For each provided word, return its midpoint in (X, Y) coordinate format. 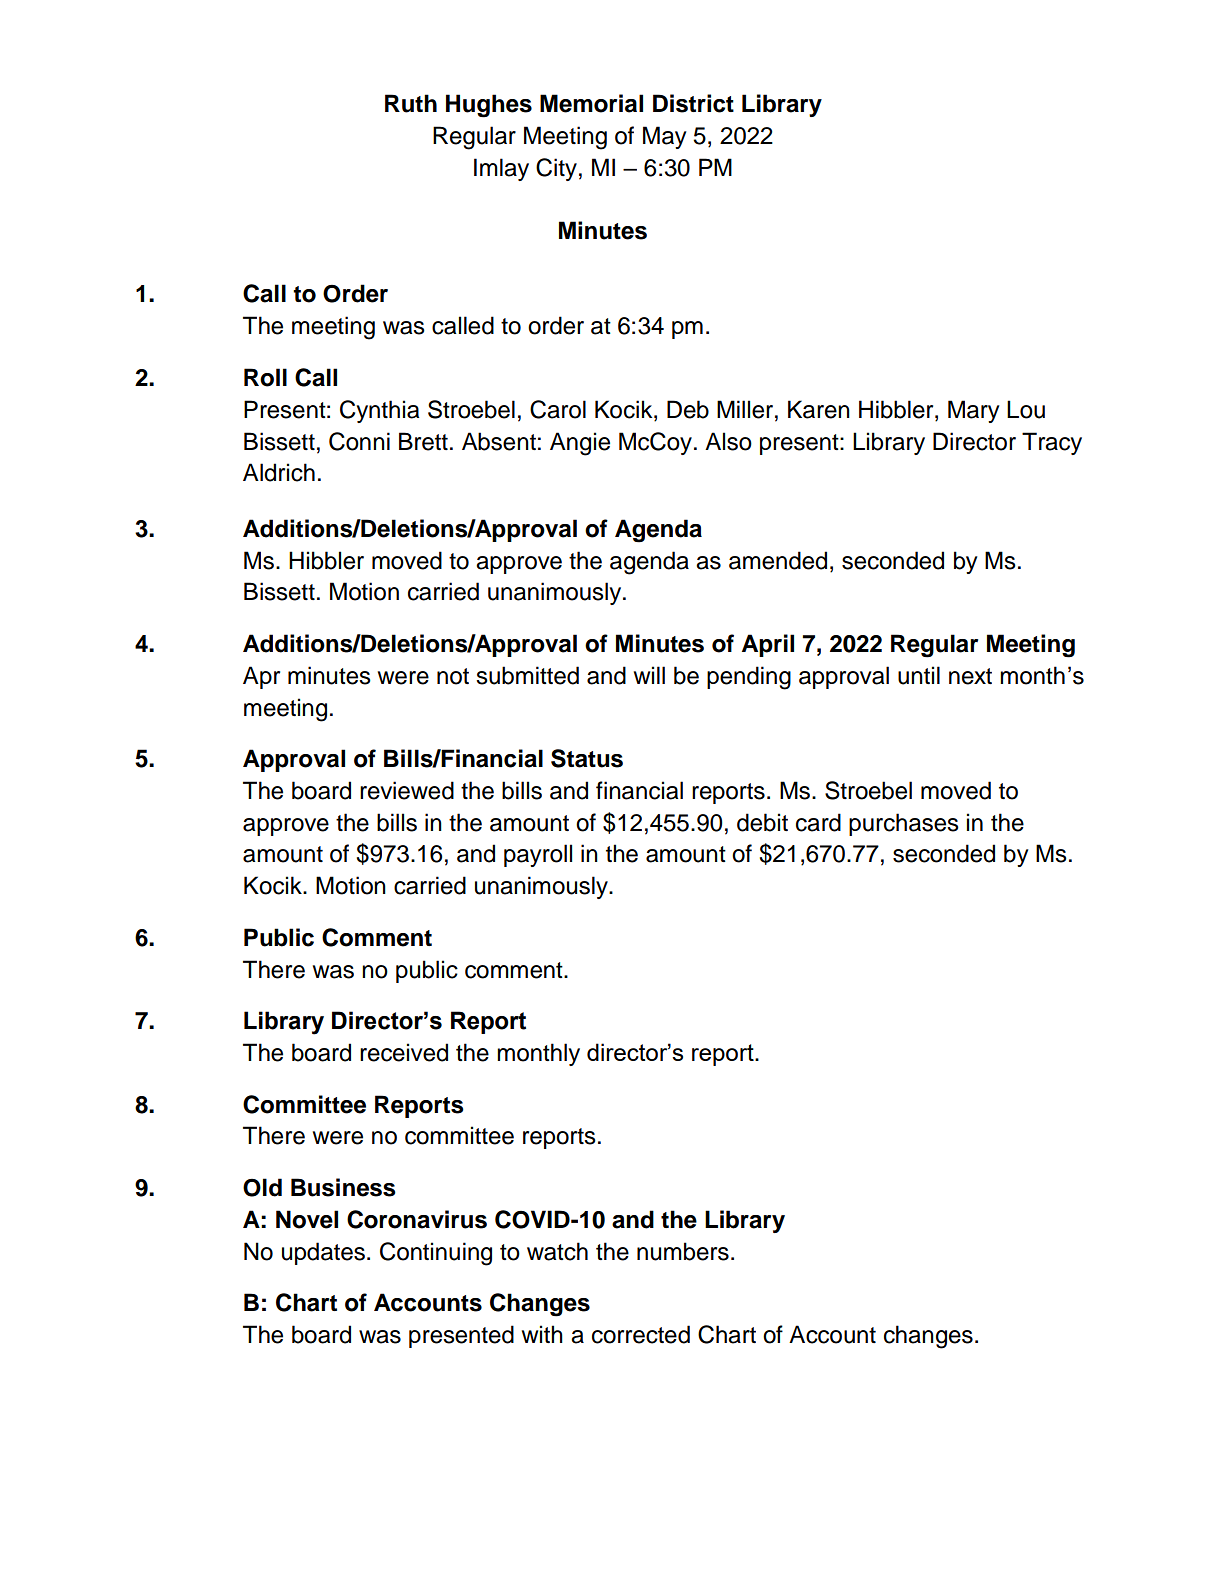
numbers (683, 1251)
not (453, 676)
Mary (974, 411)
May (665, 137)
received (404, 1052)
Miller (746, 409)
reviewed (407, 790)
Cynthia (379, 411)
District (693, 103)
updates (323, 1253)
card (818, 822)
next (970, 676)
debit (762, 822)
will (649, 675)
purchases (904, 824)
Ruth (411, 103)
